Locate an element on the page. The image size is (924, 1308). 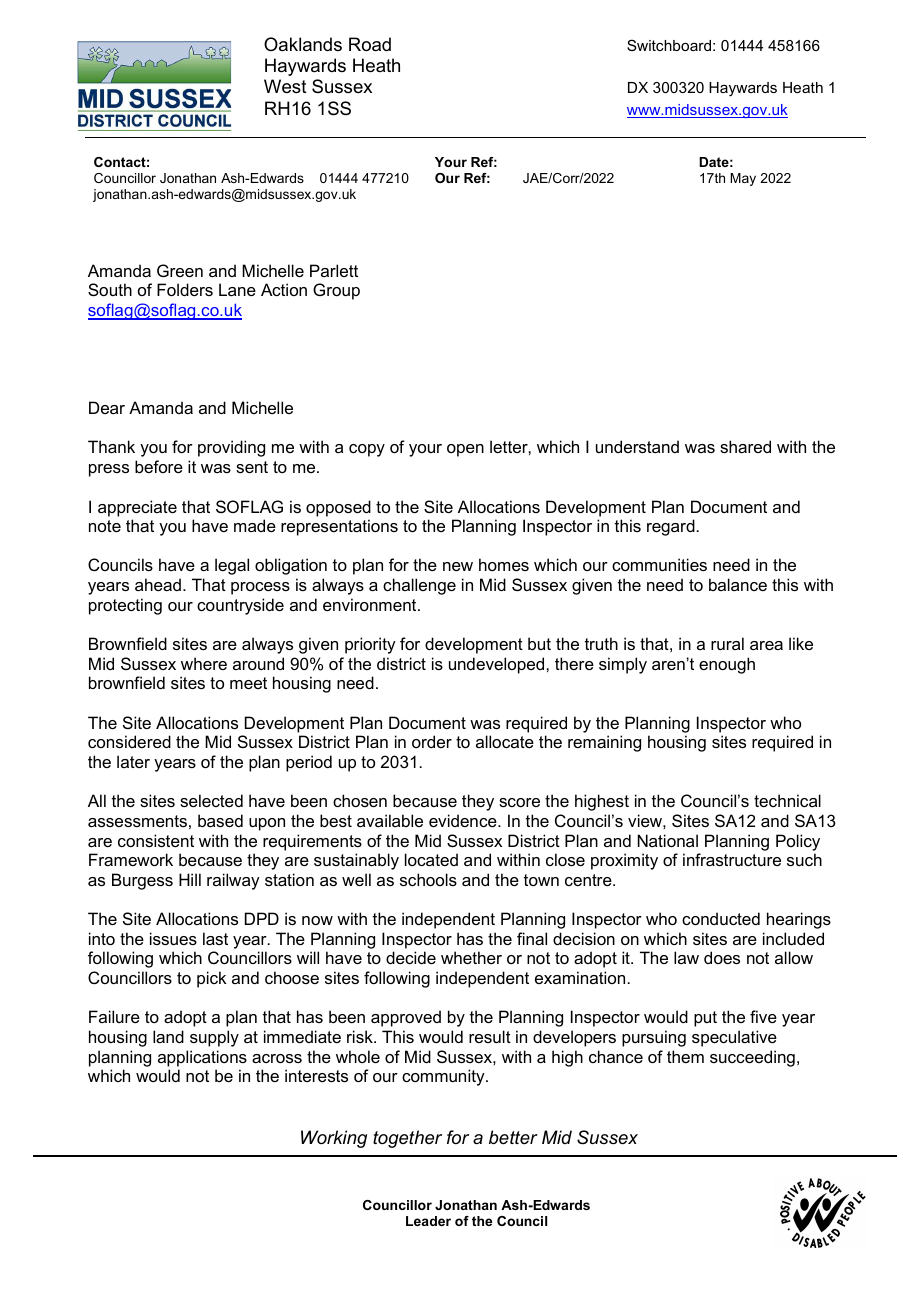
selected is located at coordinates (211, 800).
